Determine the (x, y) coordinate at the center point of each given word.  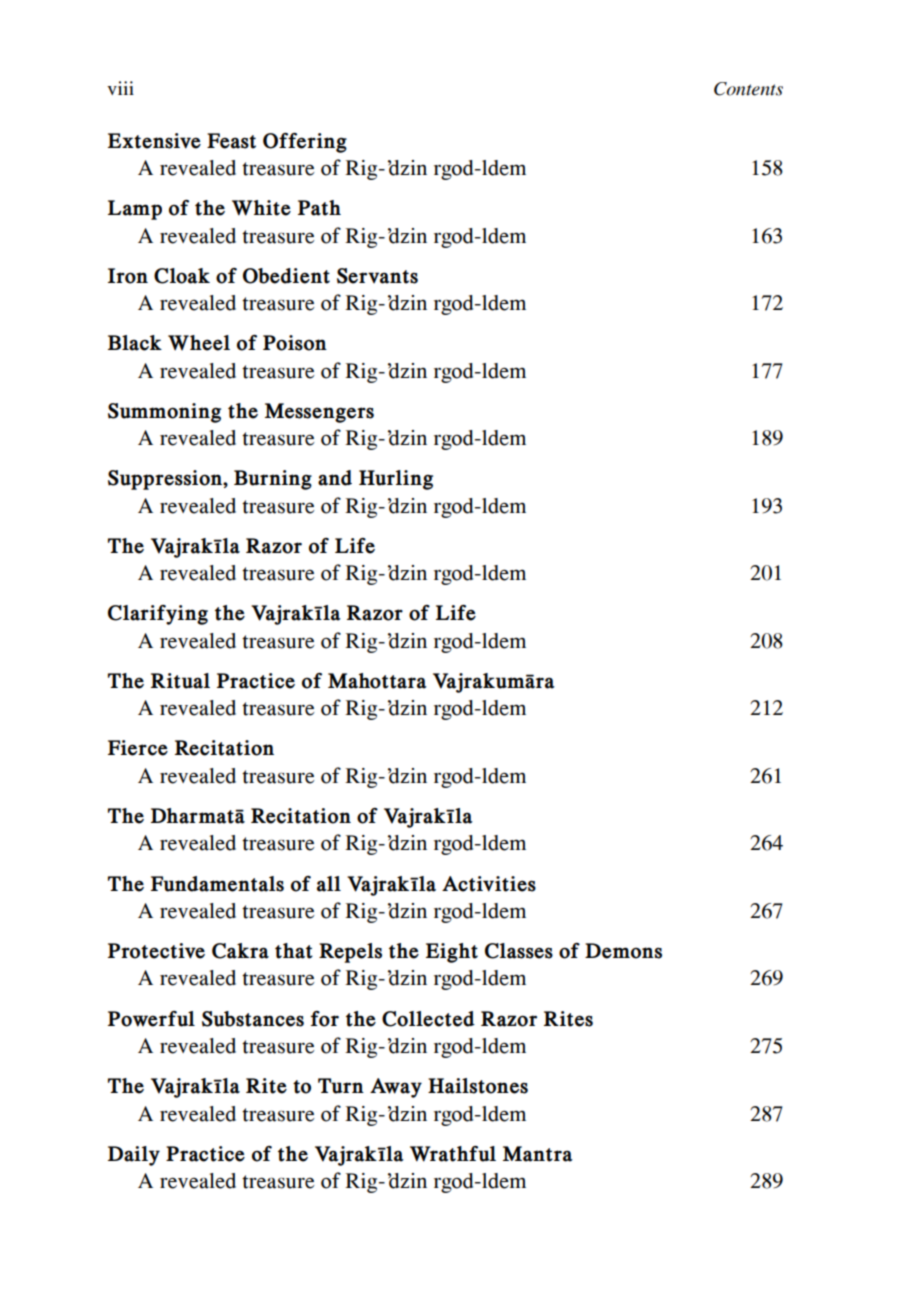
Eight (452, 953)
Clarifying (158, 615)
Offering (305, 143)
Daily (134, 1156)
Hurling (396, 480)
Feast (231, 141)
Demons (623, 951)
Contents (748, 89)
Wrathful (453, 1154)
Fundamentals (217, 884)
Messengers (319, 413)
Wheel (199, 343)
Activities (489, 884)
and (335, 478)
